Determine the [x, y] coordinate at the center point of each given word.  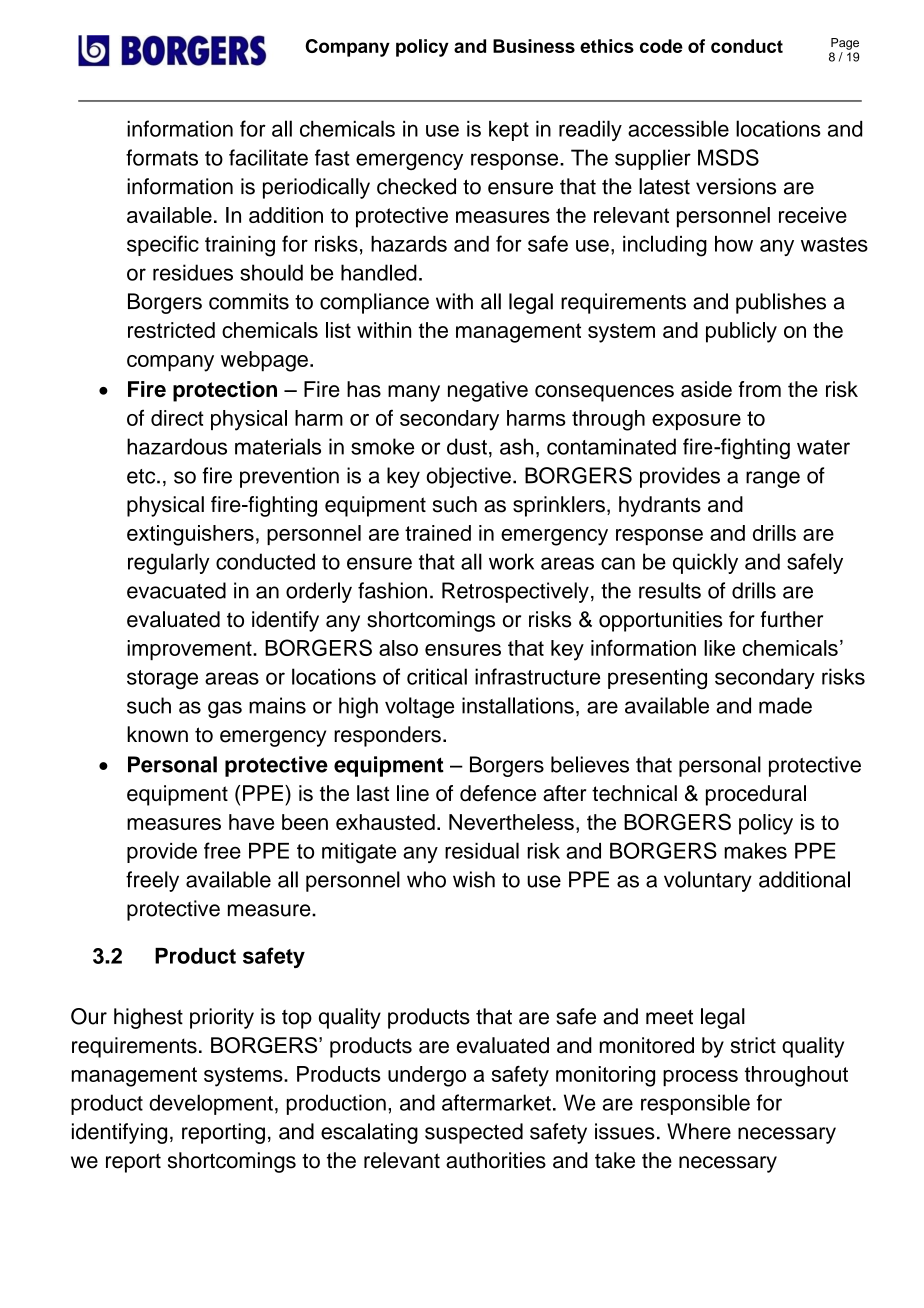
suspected [474, 1133]
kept [509, 131]
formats [162, 157]
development [211, 1104]
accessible [678, 128]
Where [699, 1131]
